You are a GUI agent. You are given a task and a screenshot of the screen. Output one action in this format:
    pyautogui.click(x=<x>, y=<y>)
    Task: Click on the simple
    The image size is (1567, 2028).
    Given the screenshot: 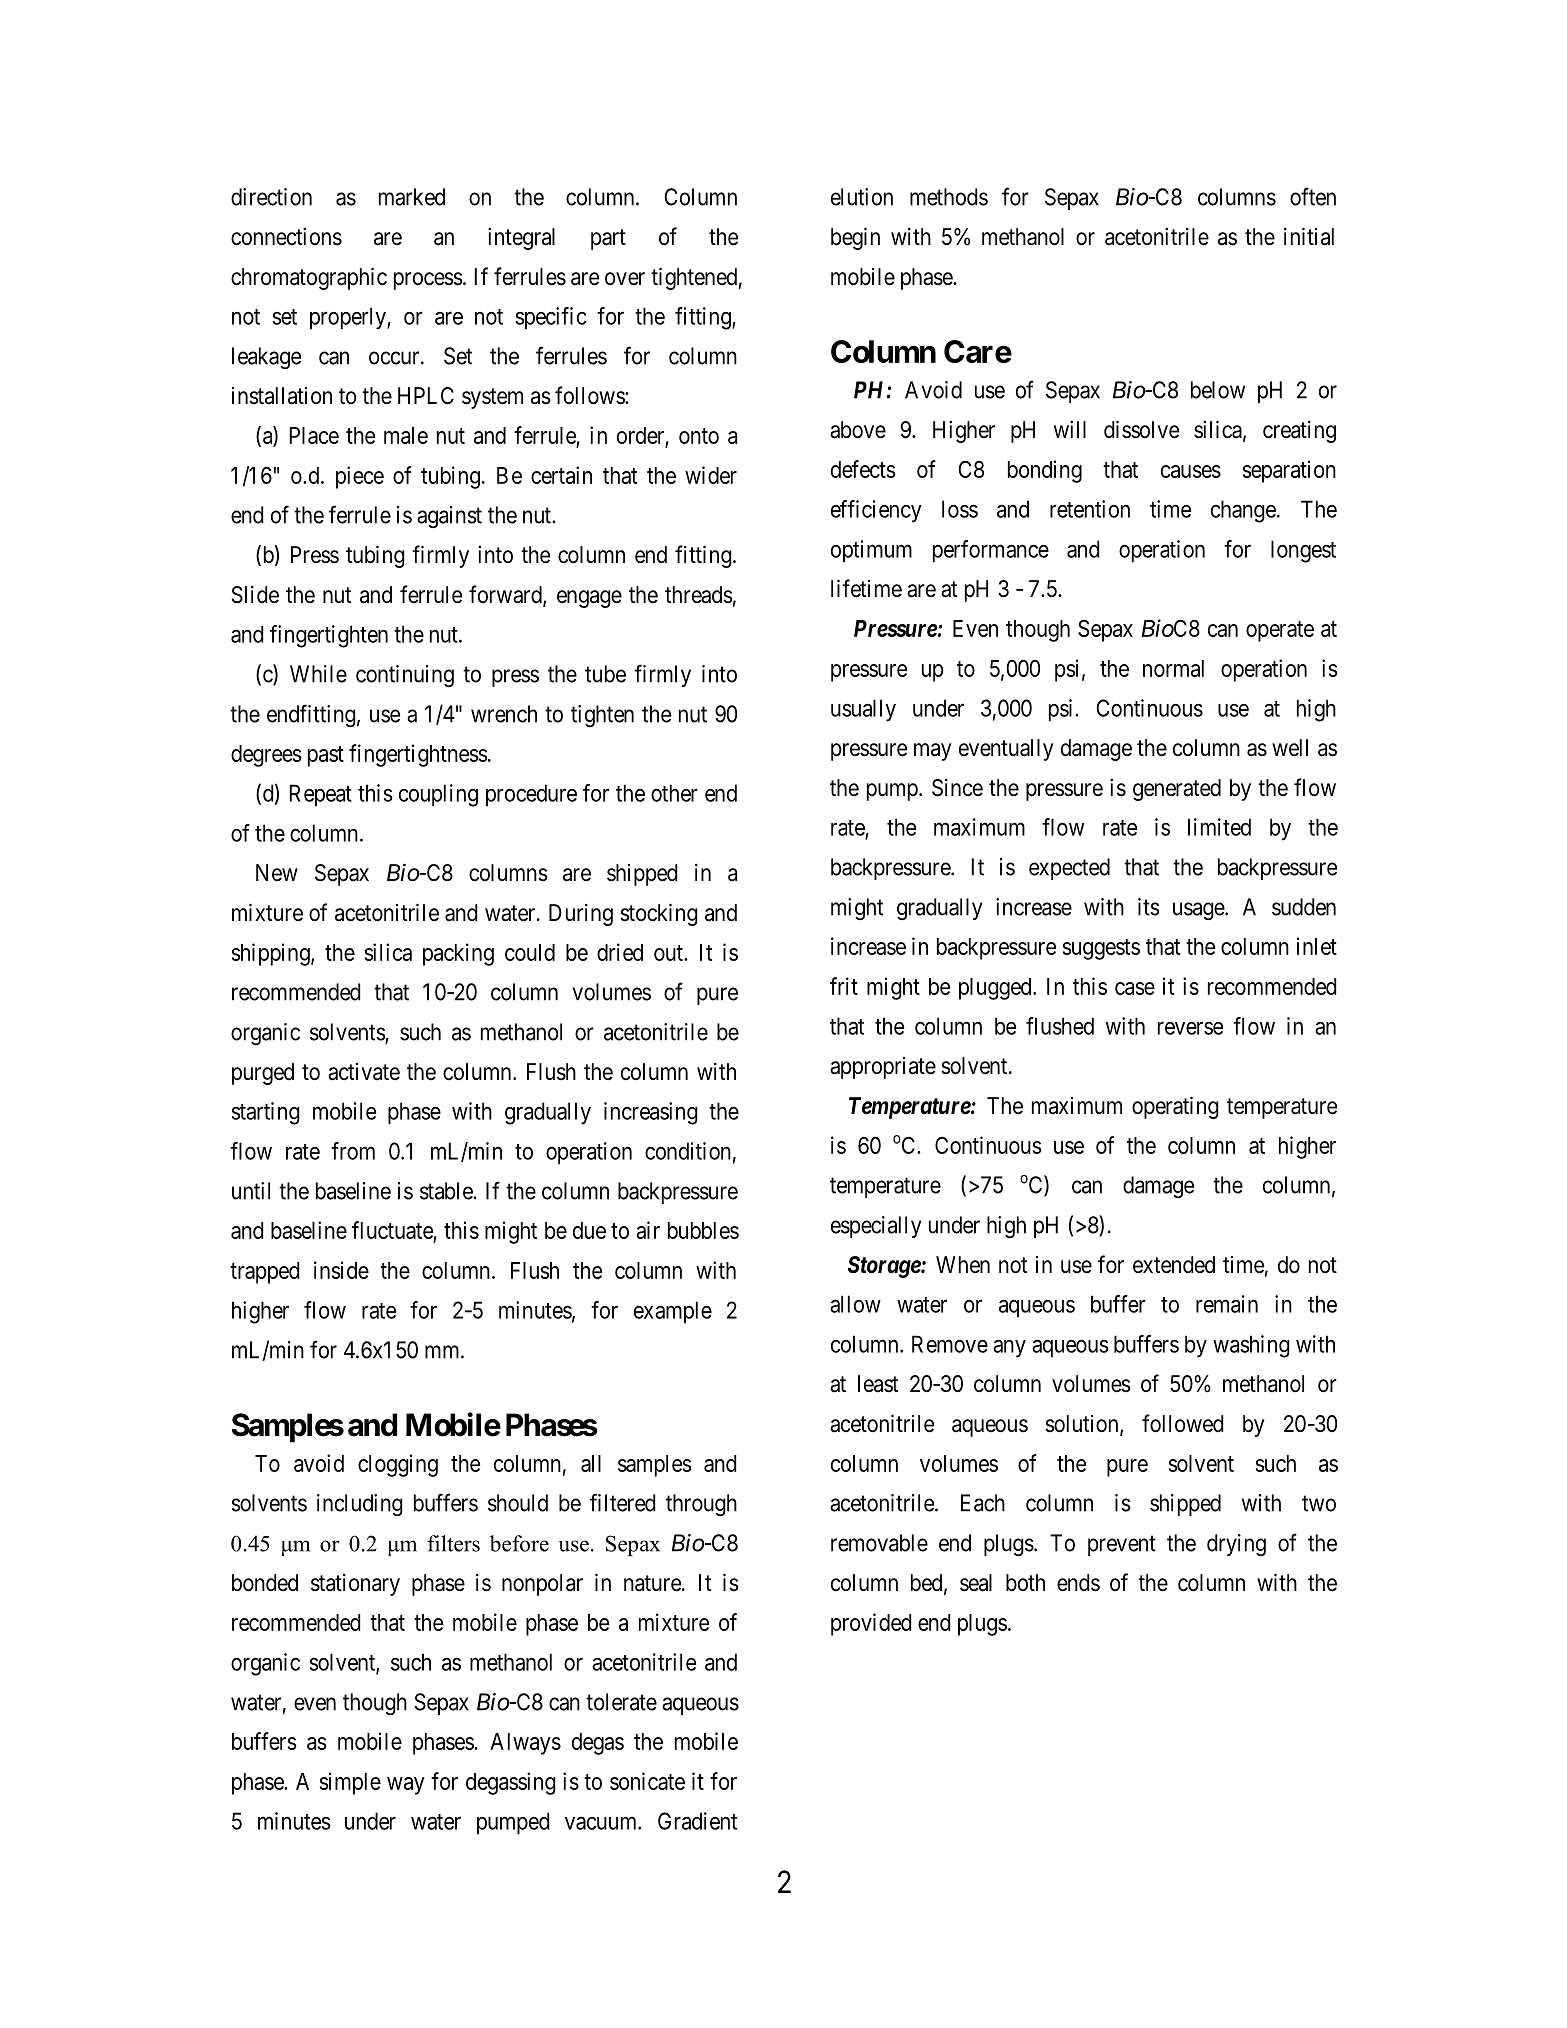 What is the action you would take?
    pyautogui.click(x=350, y=1783)
